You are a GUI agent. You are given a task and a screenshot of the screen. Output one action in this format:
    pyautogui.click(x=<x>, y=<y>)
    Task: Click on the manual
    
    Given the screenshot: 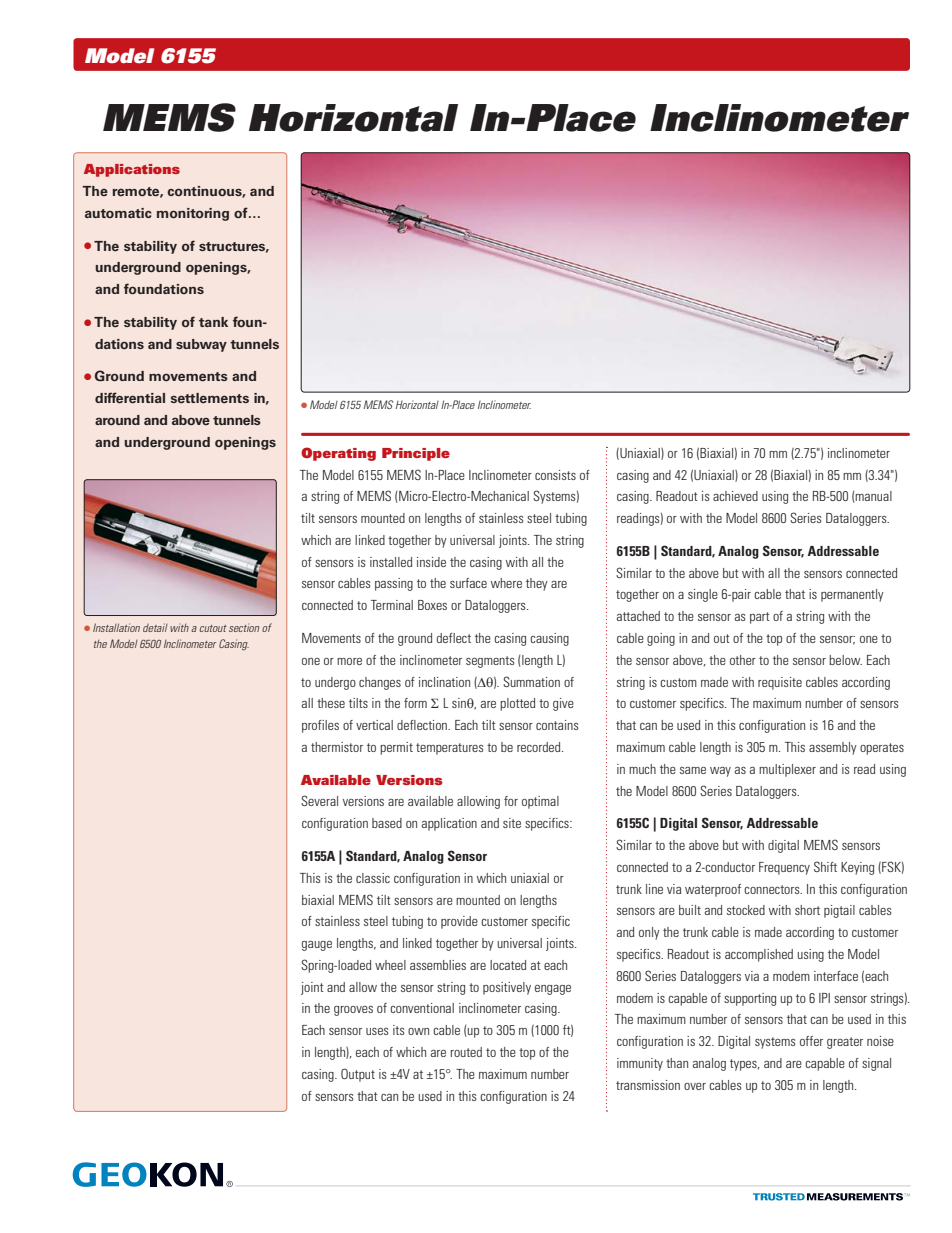 What is the action you would take?
    pyautogui.click(x=873, y=497)
